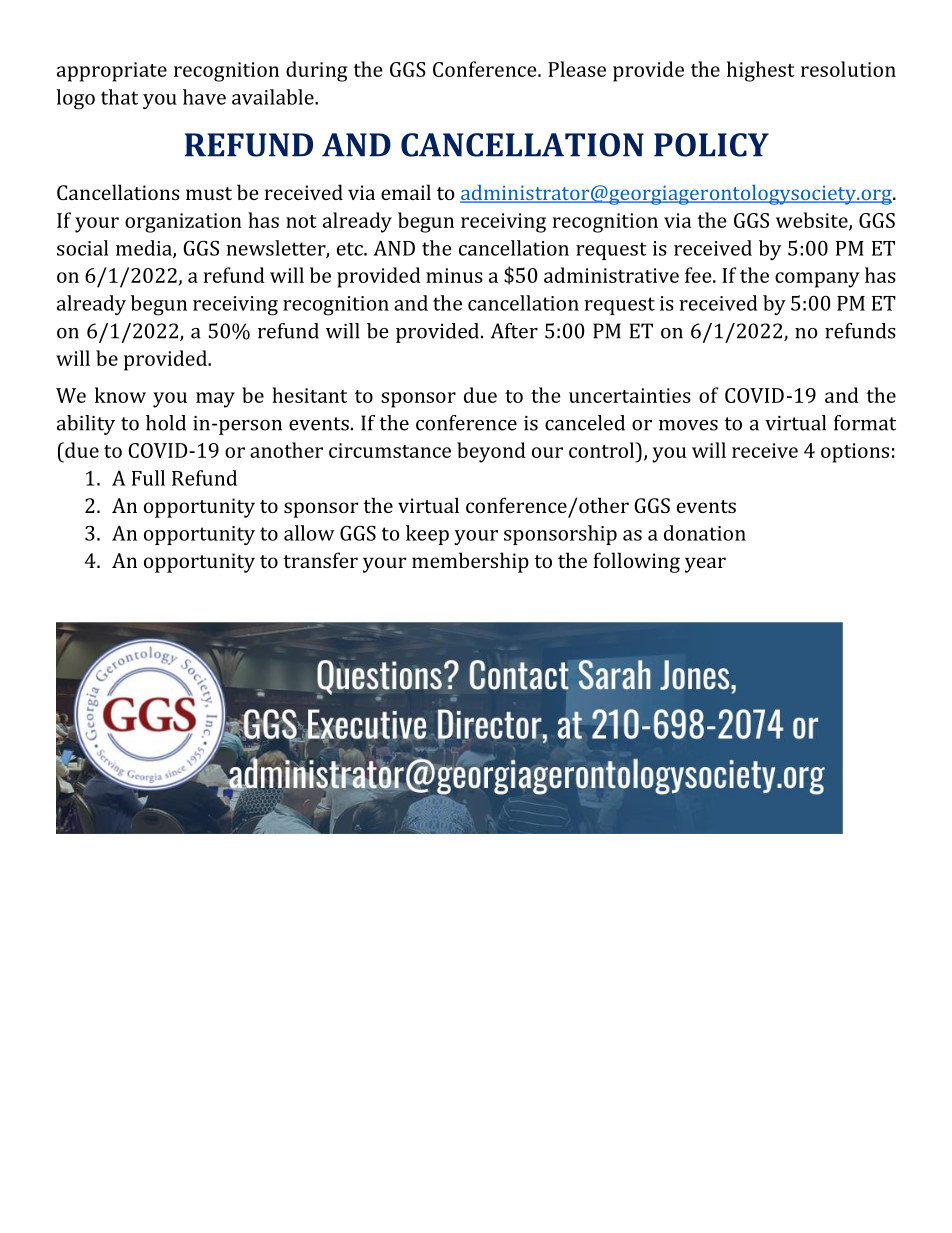  I want to click on membership, so click(470, 562).
